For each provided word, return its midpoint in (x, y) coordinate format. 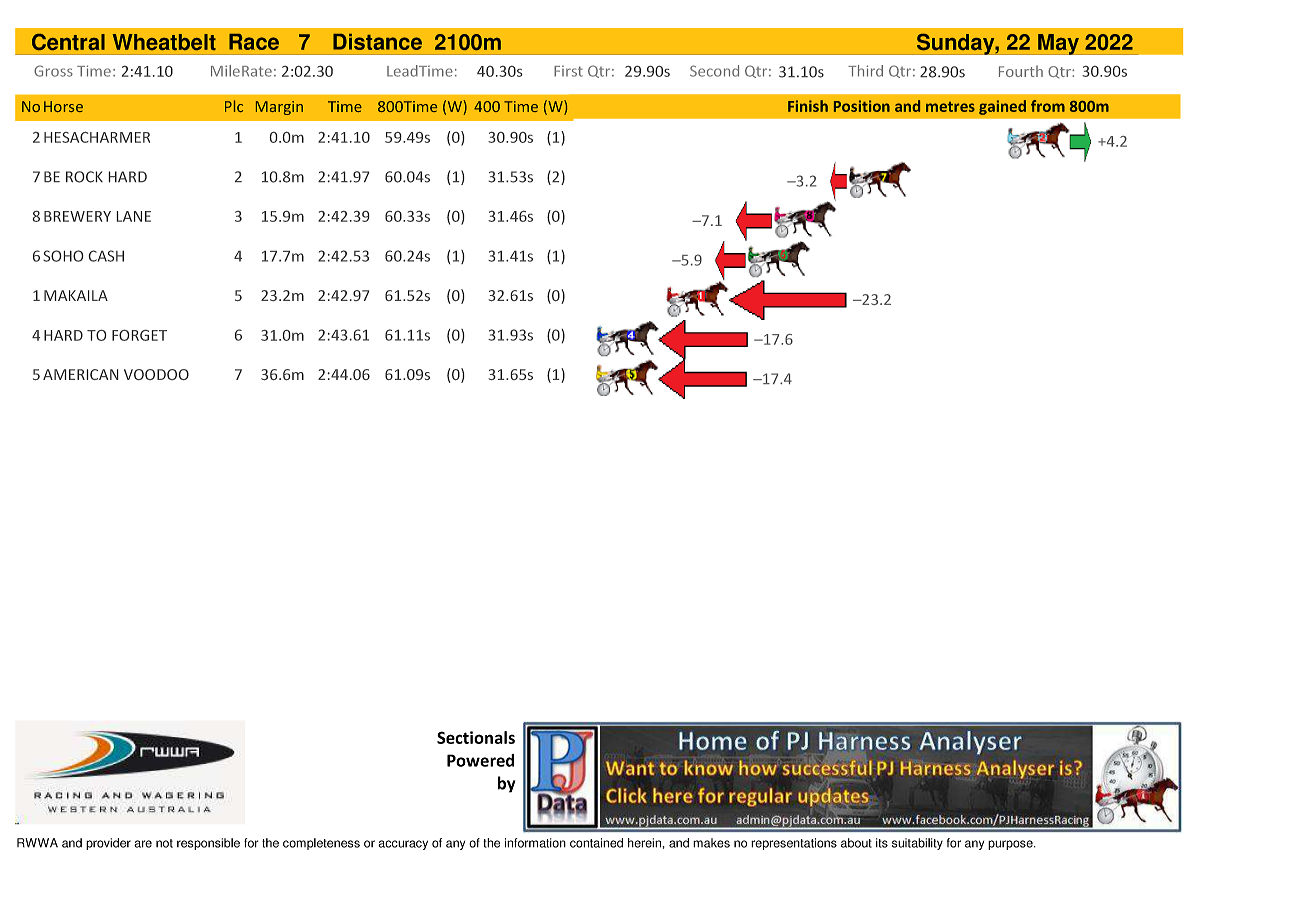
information (535, 843)
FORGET (139, 335)
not (164, 843)
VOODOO (156, 374)
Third (865, 71)
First (568, 71)
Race (254, 42)
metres (950, 107)
